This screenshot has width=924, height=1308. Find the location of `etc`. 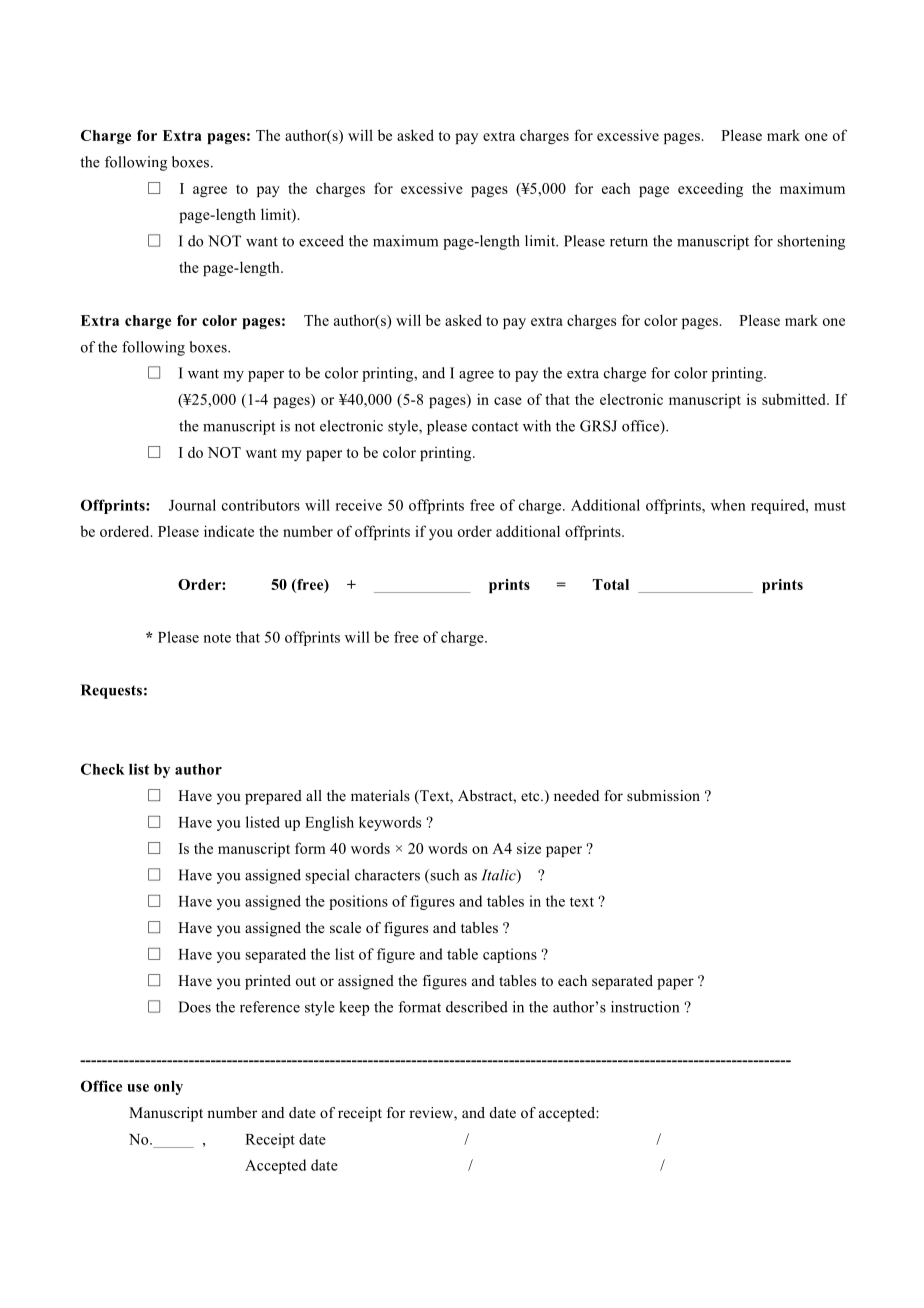

etc is located at coordinates (531, 796).
